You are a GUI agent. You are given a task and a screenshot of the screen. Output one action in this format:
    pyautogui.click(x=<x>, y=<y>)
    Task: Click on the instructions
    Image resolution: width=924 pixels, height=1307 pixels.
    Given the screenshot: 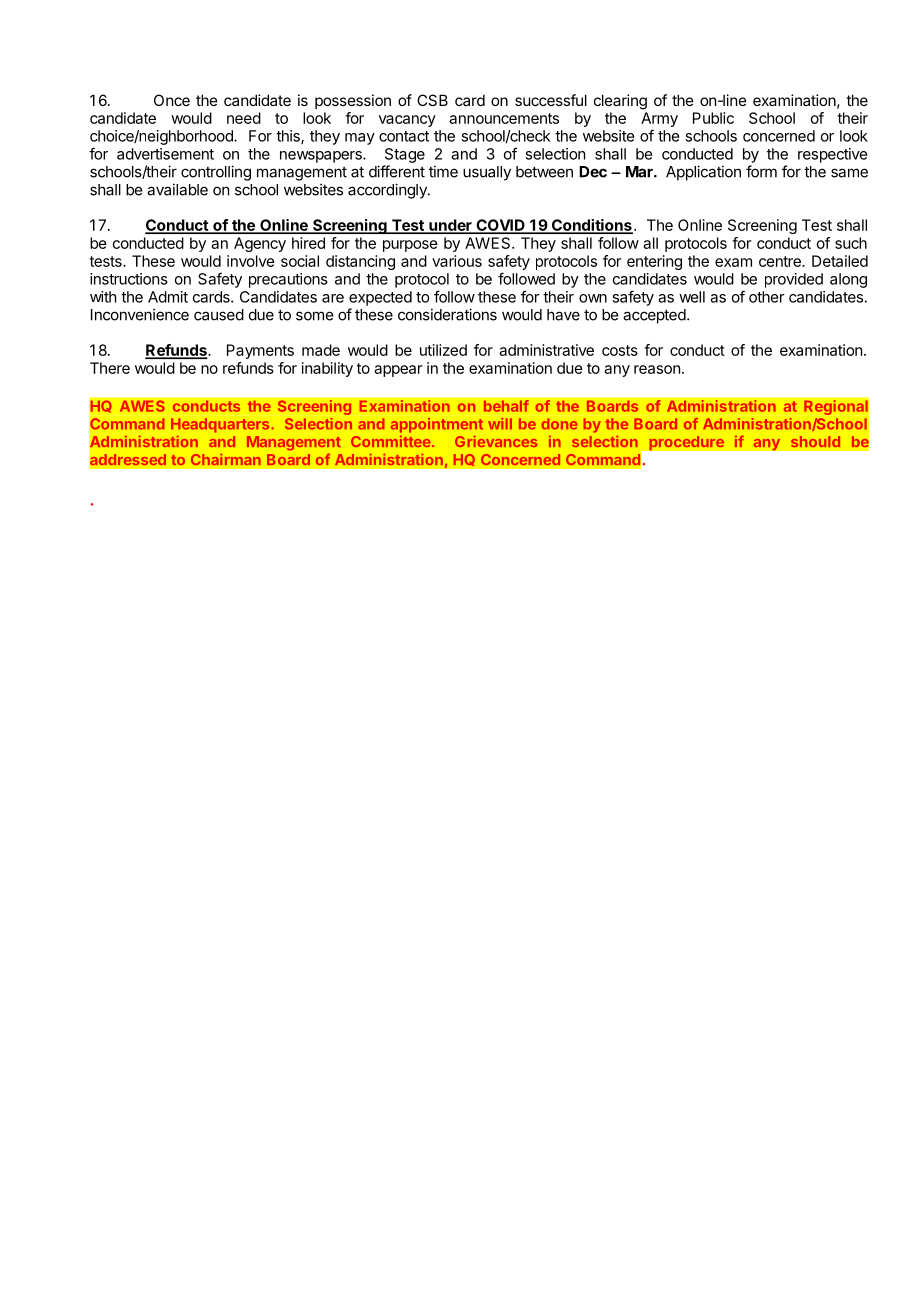 What is the action you would take?
    pyautogui.click(x=129, y=279)
